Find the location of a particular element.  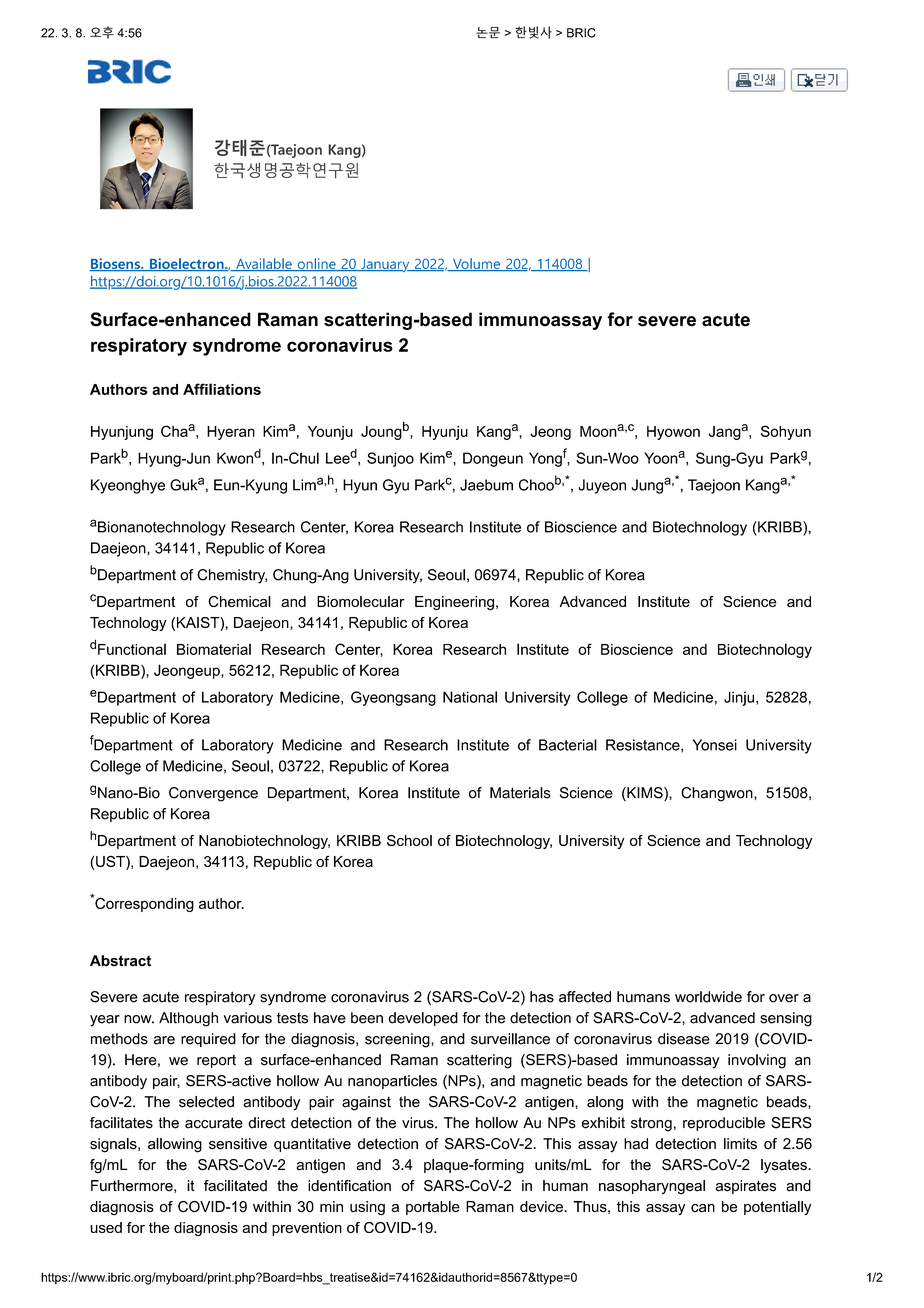

Available is located at coordinates (264, 264).
